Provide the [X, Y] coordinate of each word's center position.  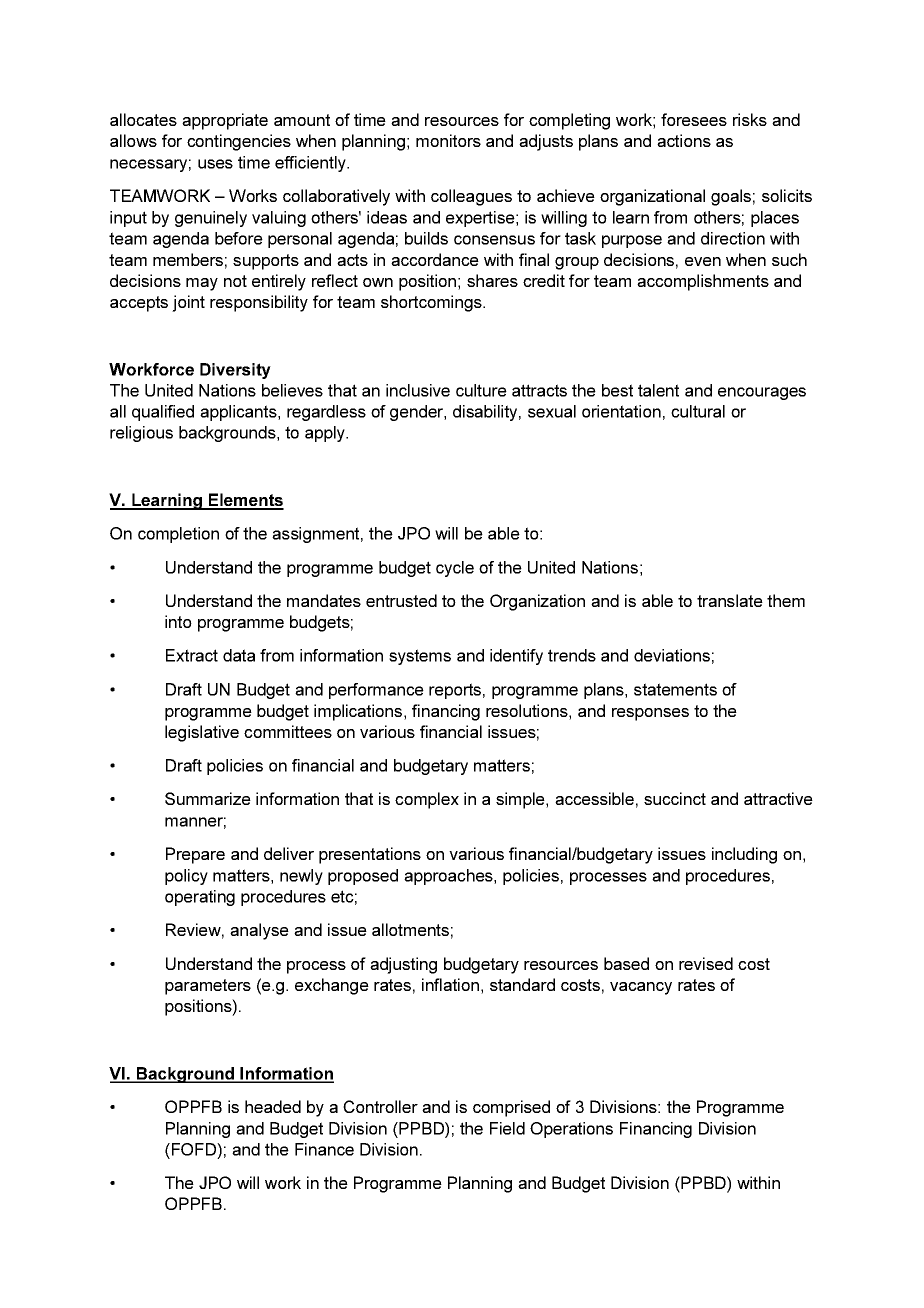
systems [420, 657]
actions [684, 140]
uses [215, 164]
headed [273, 1106]
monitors [448, 140]
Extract [192, 655]
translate [730, 600]
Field [507, 1128]
